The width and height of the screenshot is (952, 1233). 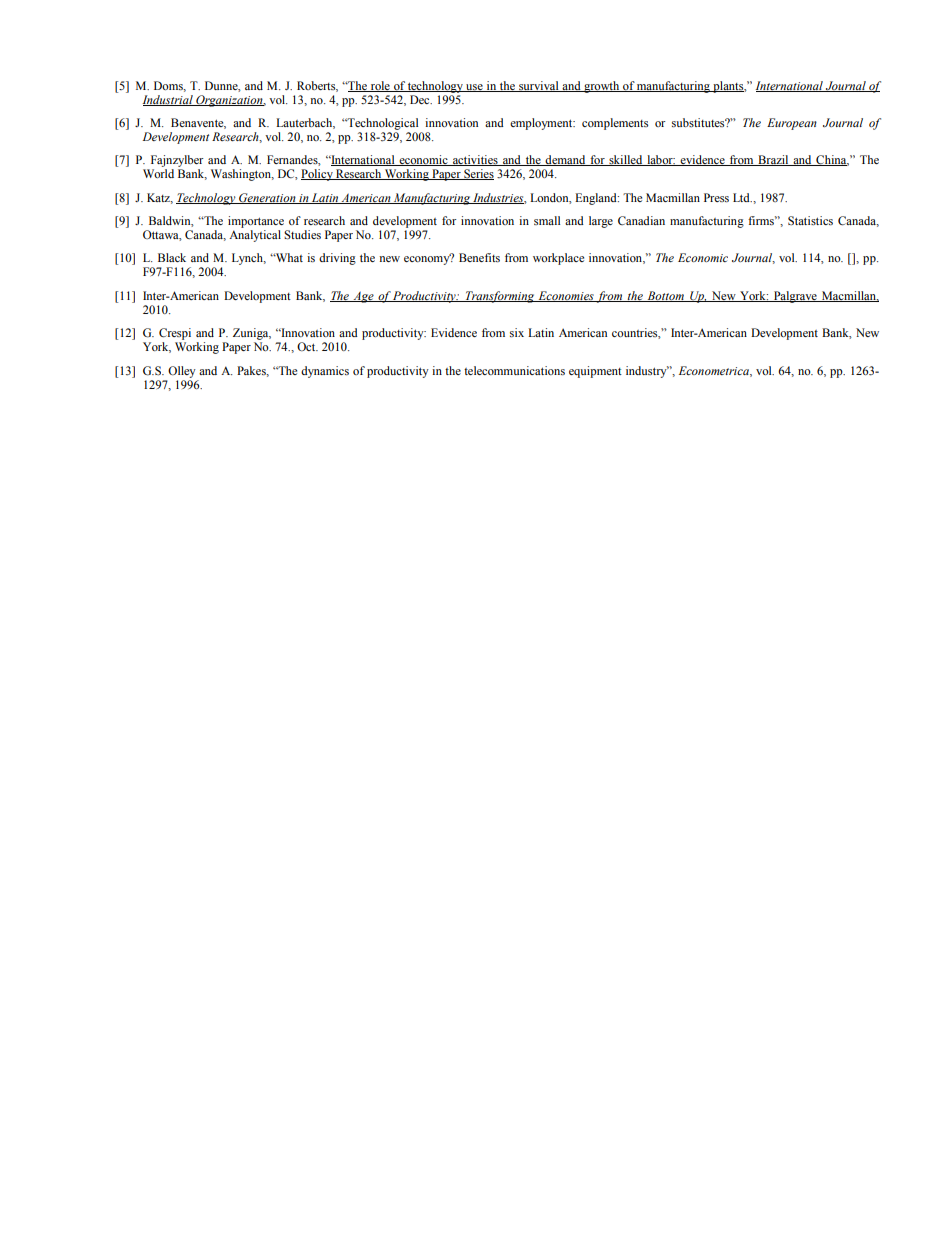 I want to click on Industrial, so click(x=169, y=100).
